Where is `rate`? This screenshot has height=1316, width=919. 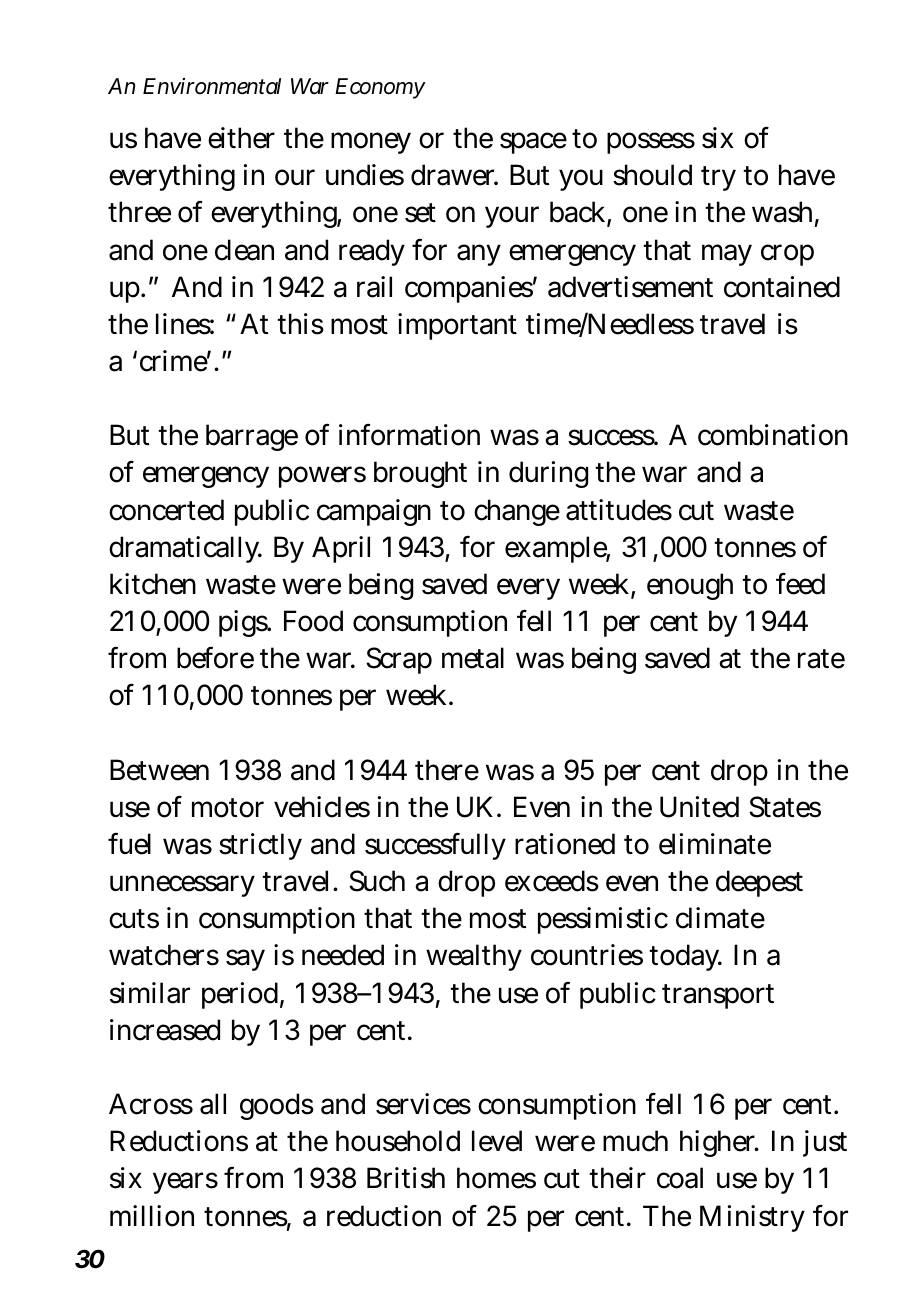 rate is located at coordinates (821, 659).
